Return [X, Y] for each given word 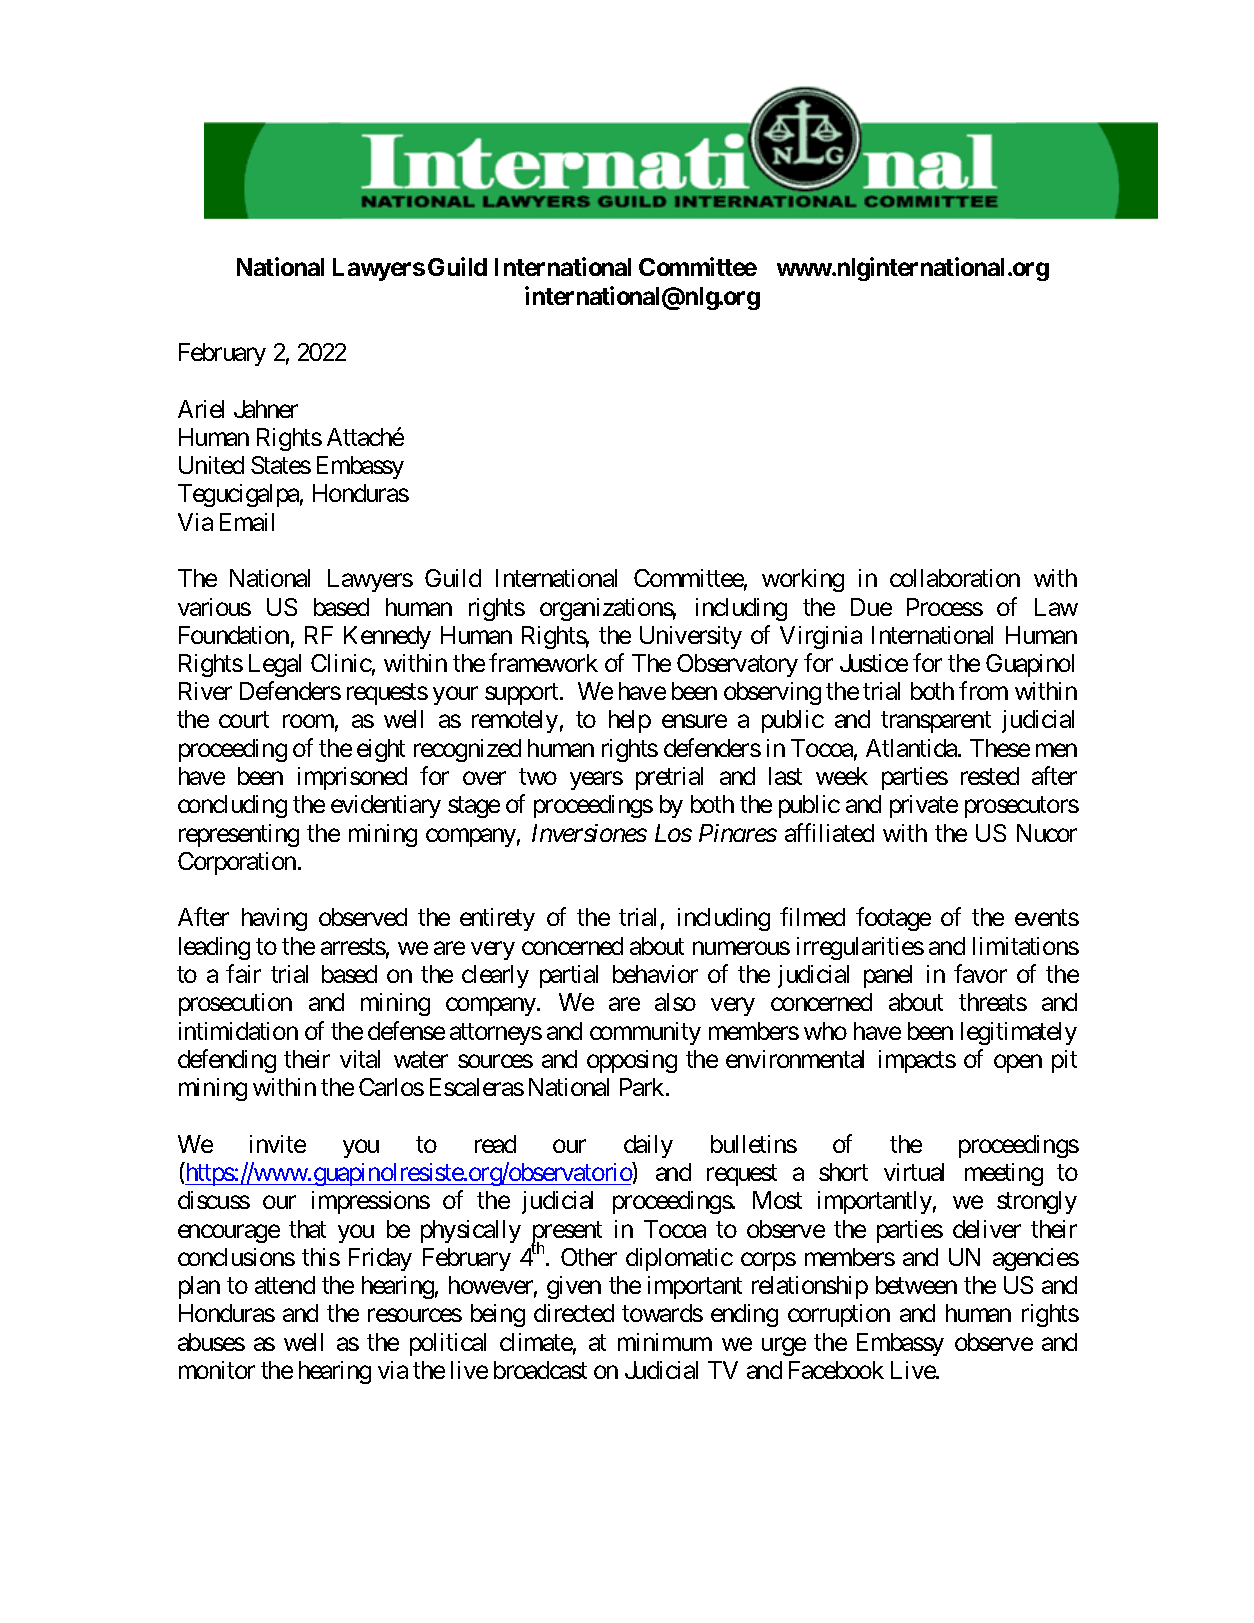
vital [360, 1059]
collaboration [955, 578]
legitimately [1019, 1033]
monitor [217, 1370]
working [803, 580]
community [645, 1033]
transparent [936, 722]
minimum [665, 1342]
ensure [694, 721]
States [281, 465]
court [244, 720]
